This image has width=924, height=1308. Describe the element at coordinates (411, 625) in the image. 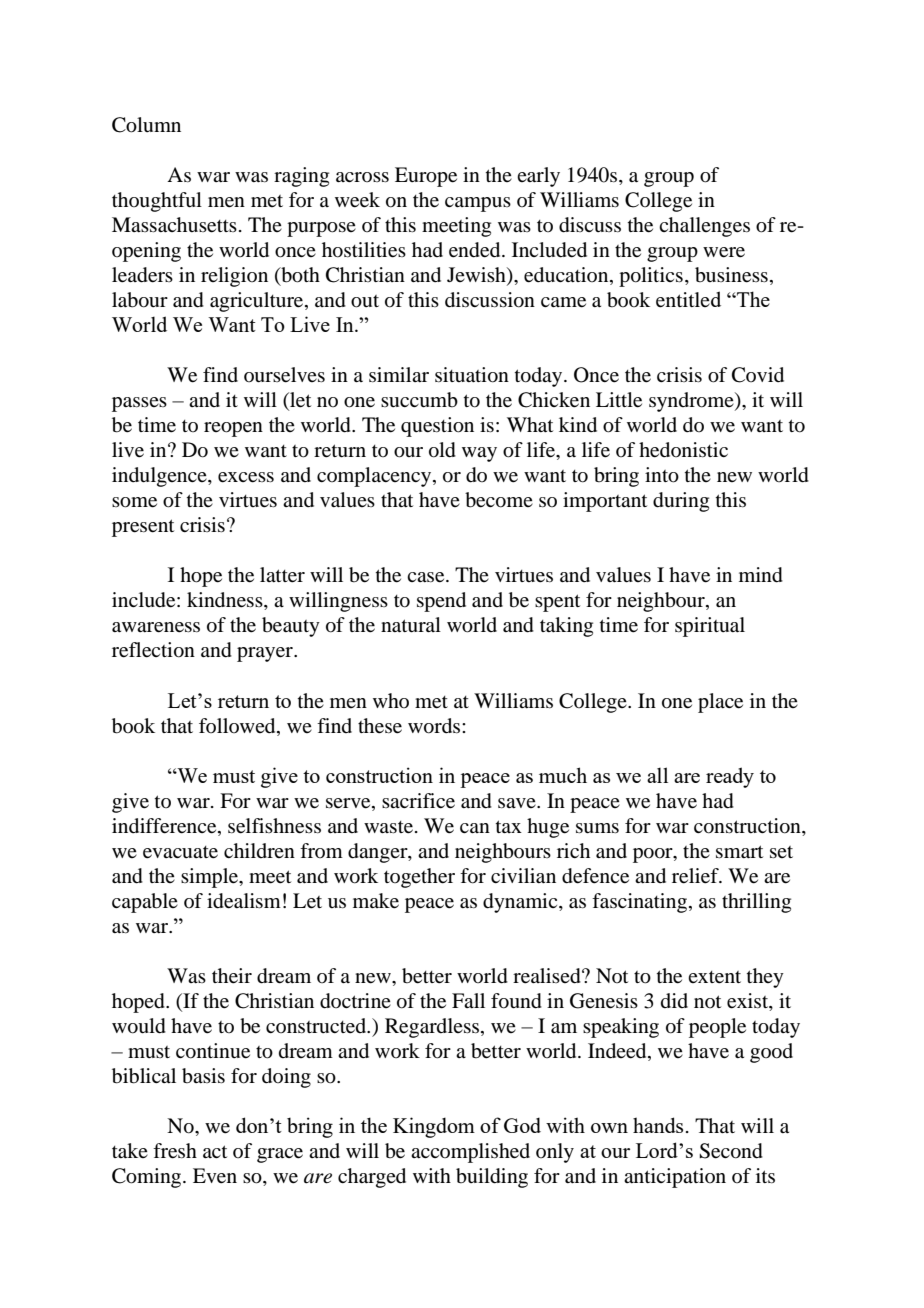

I see `natural` at that location.
